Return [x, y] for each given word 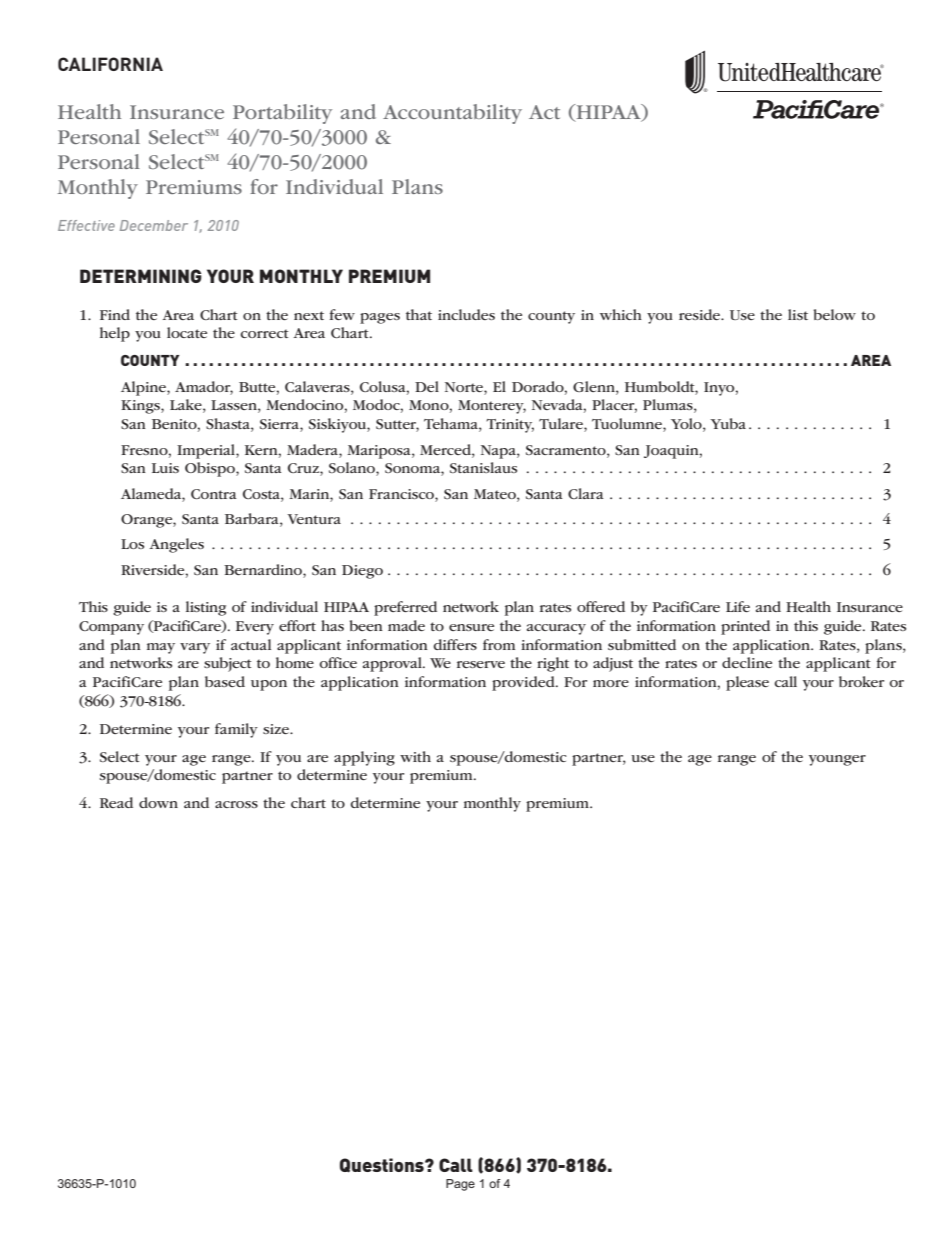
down [158, 802]
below [835, 314]
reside [700, 314]
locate [187, 332]
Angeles [176, 545]
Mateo [496, 494]
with [415, 756]
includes [466, 314]
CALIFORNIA [110, 64]
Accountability [452, 114]
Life [738, 606]
